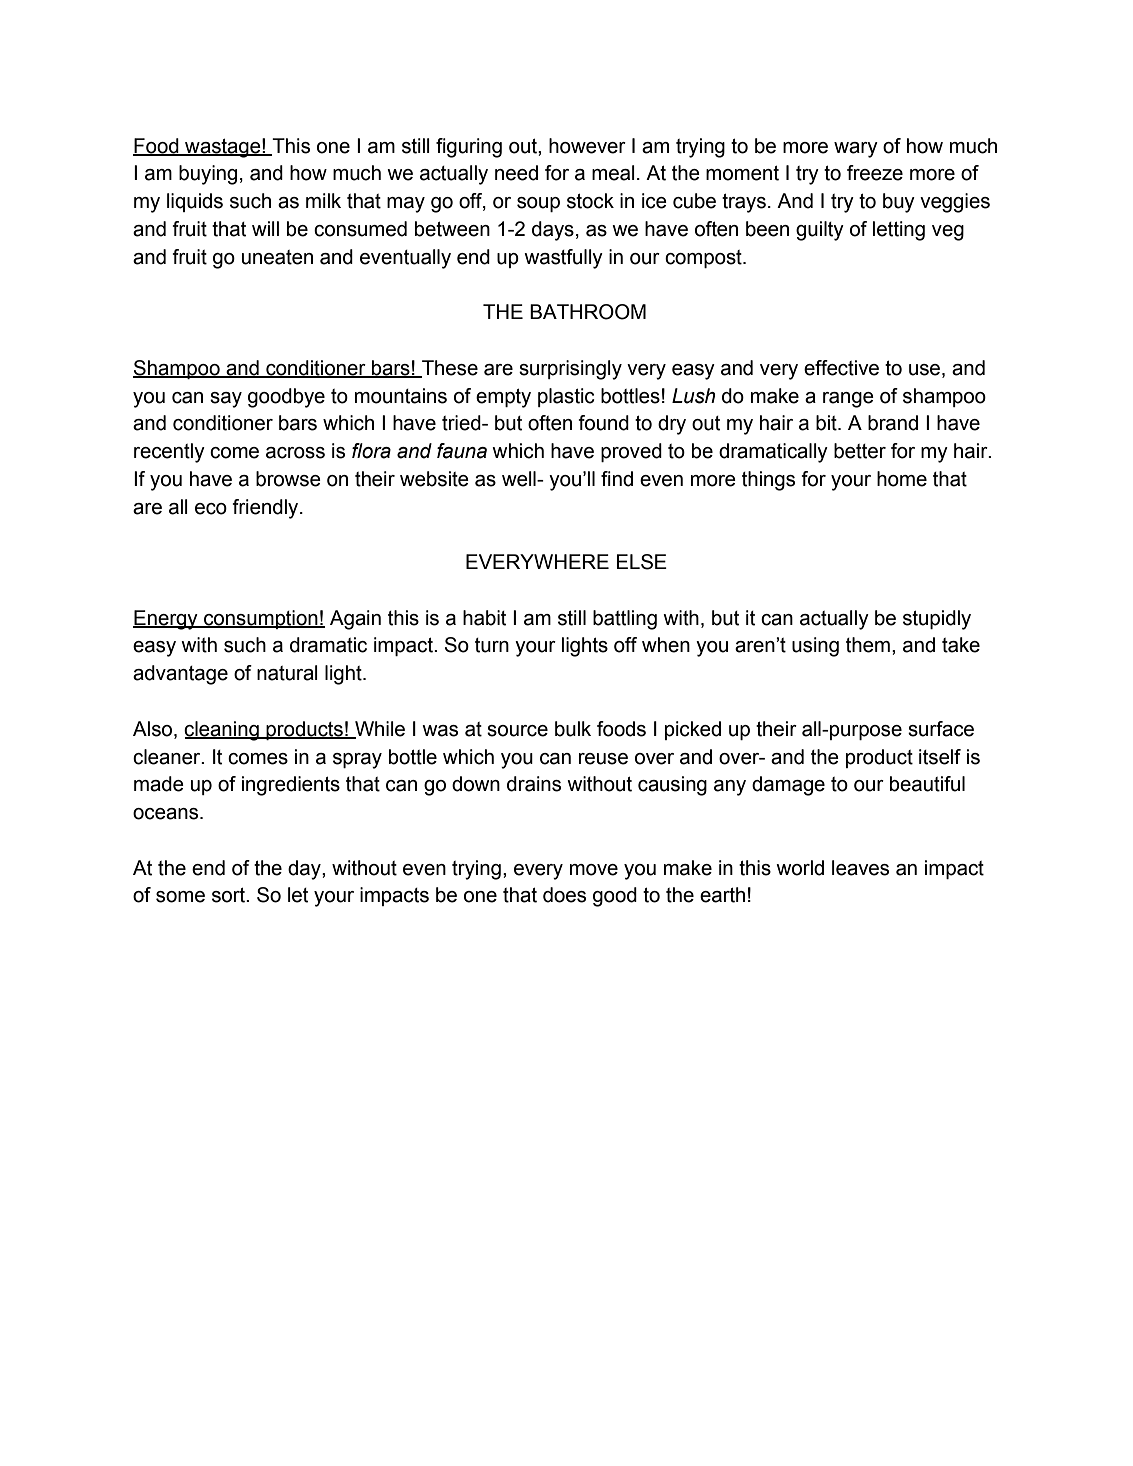 The image size is (1133, 1466). I want to click on friendly, so click(266, 509).
